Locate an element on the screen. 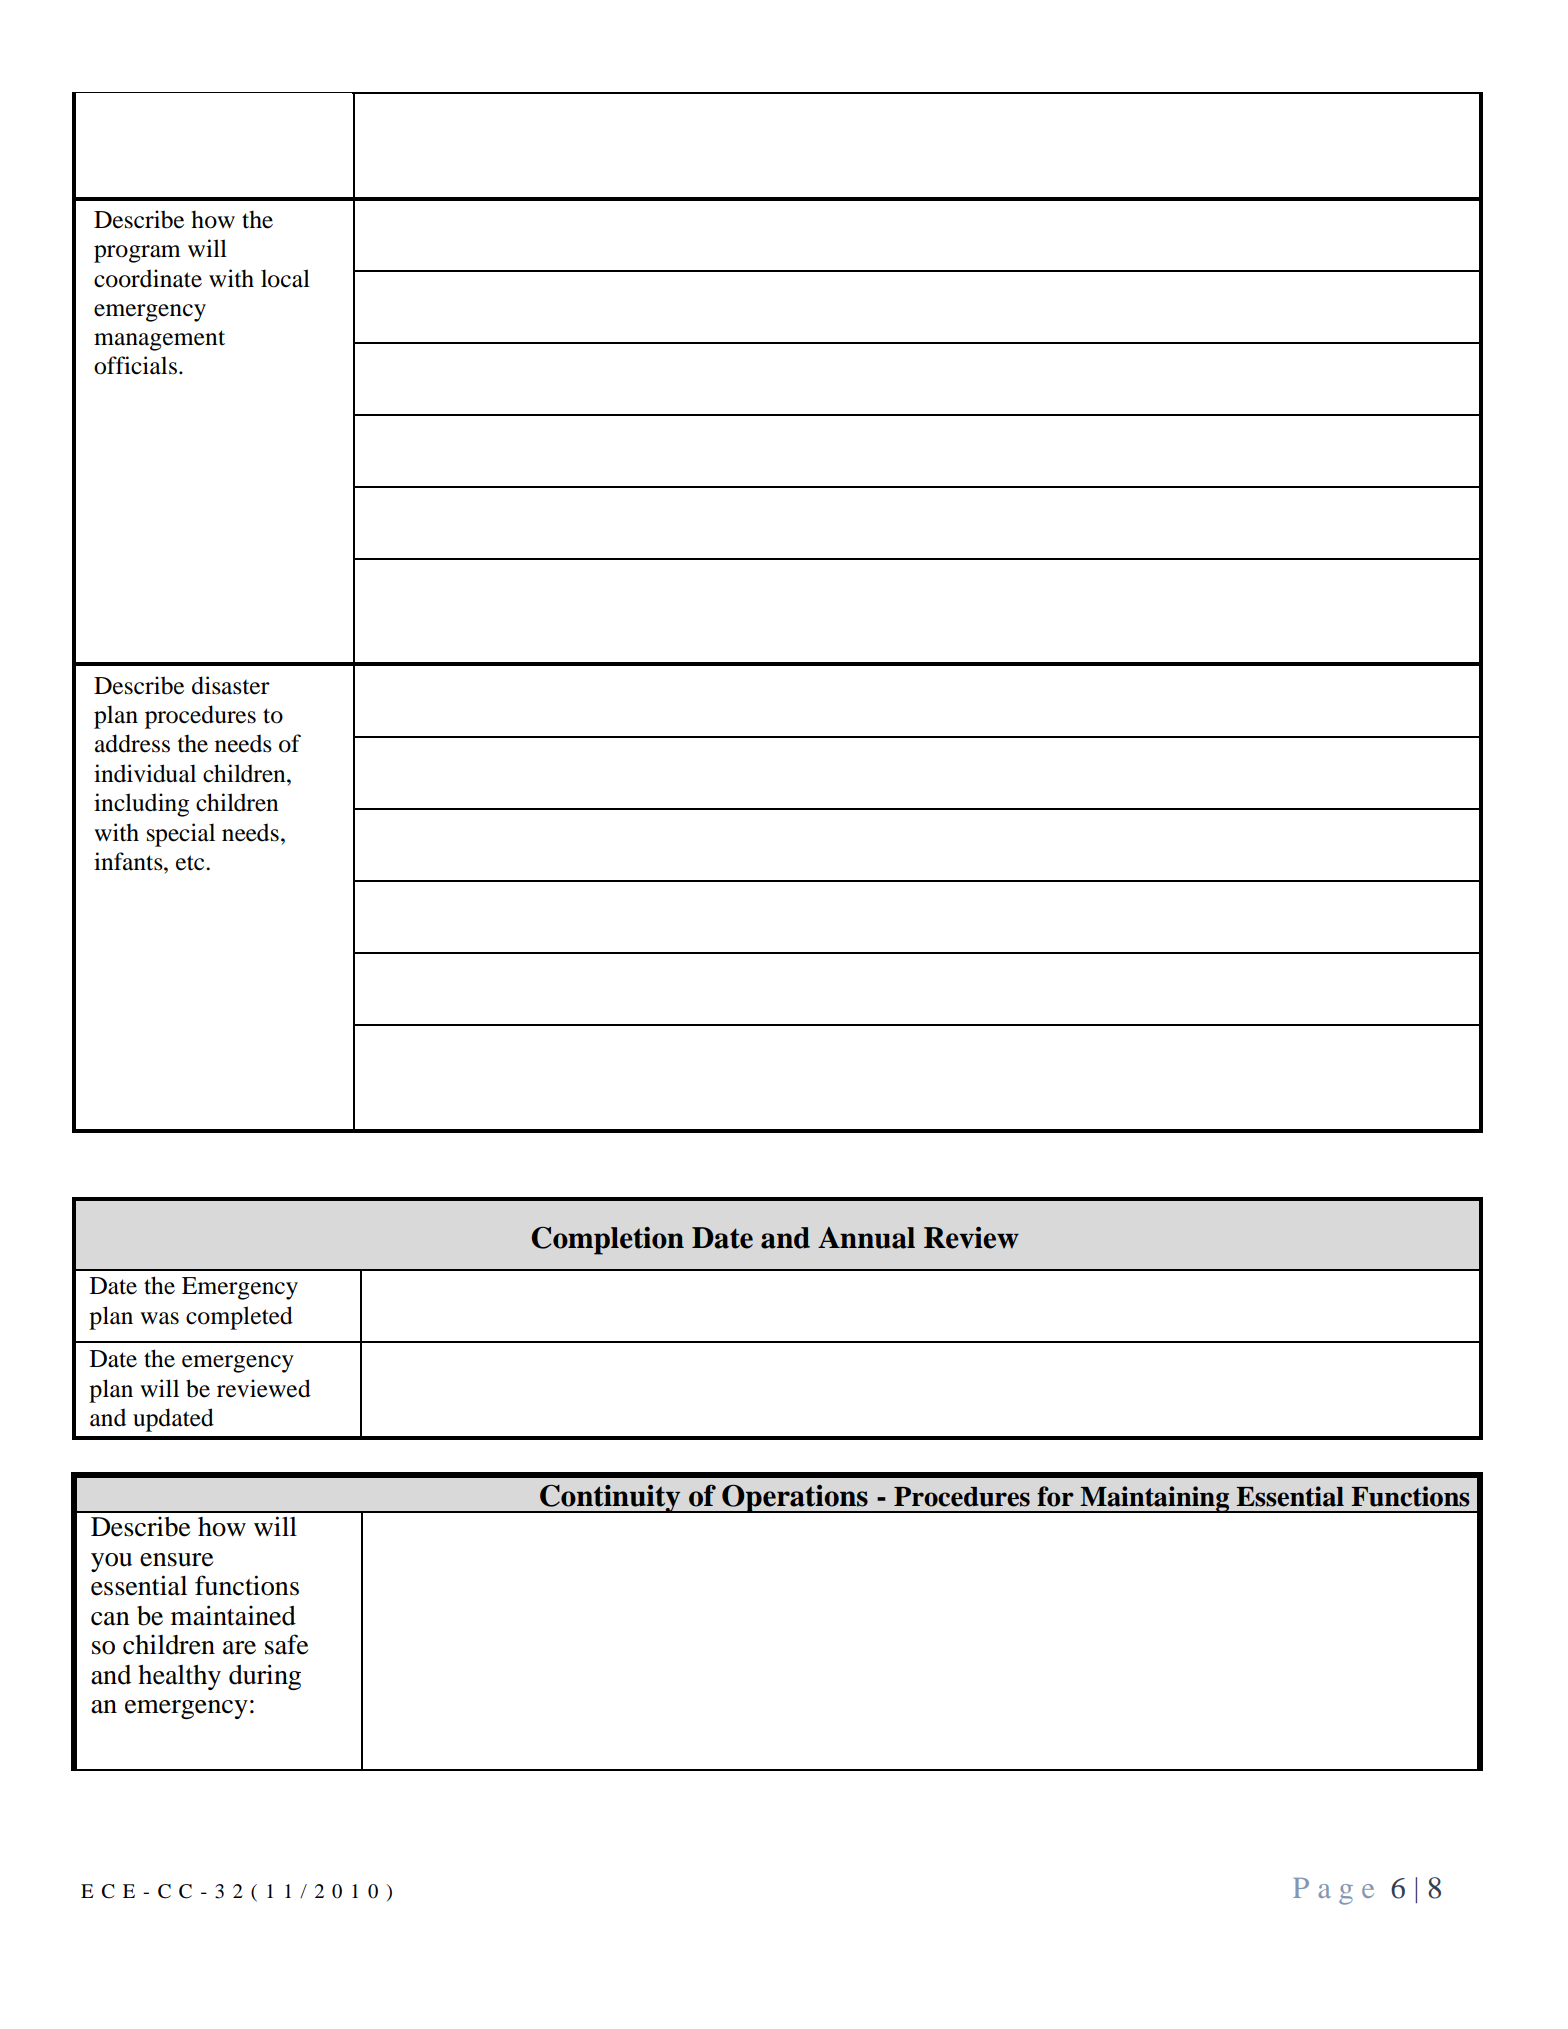 This screenshot has width=1568, height=2029. Completion is located at coordinates (607, 1241).
